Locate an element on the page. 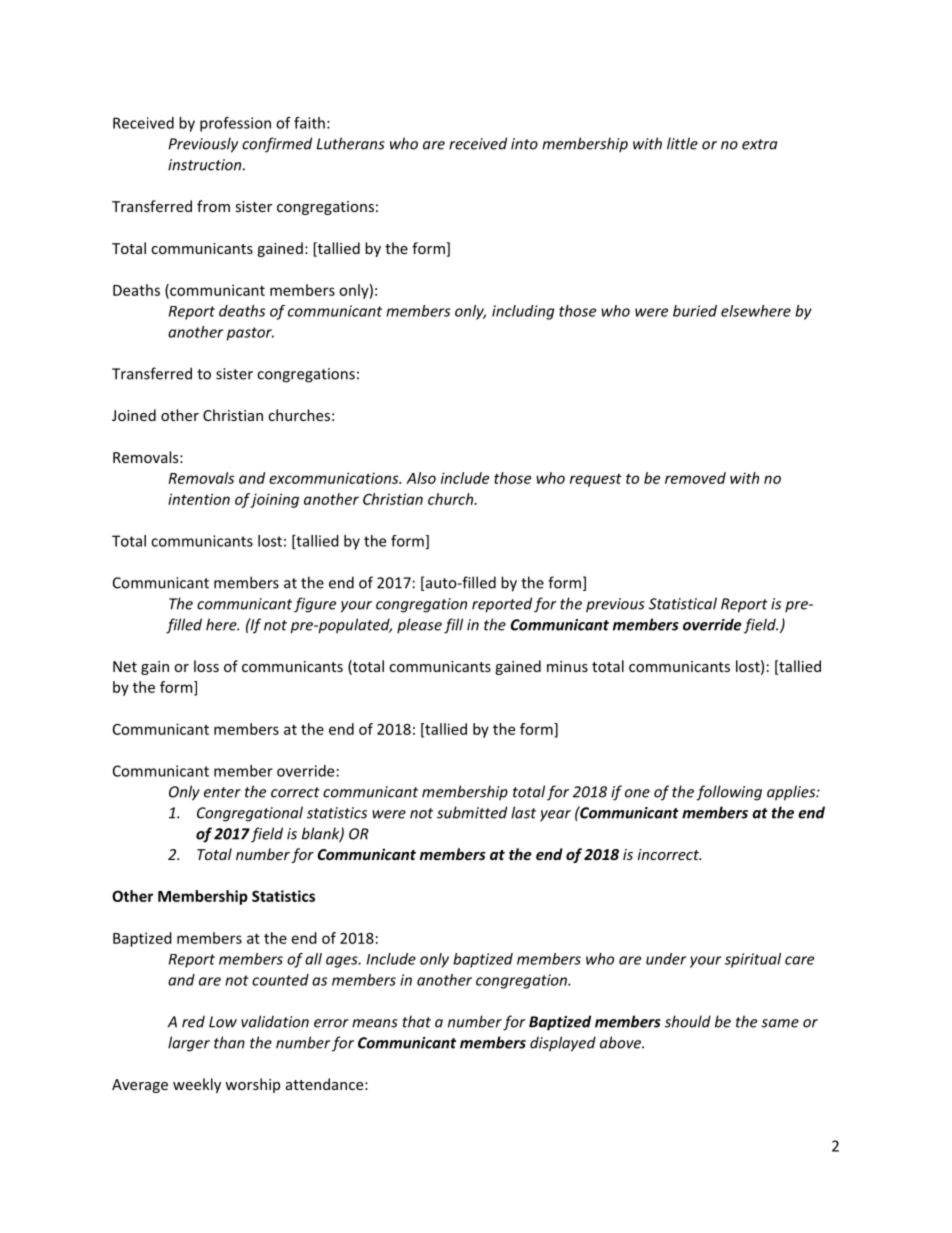  enter is located at coordinates (222, 792).
